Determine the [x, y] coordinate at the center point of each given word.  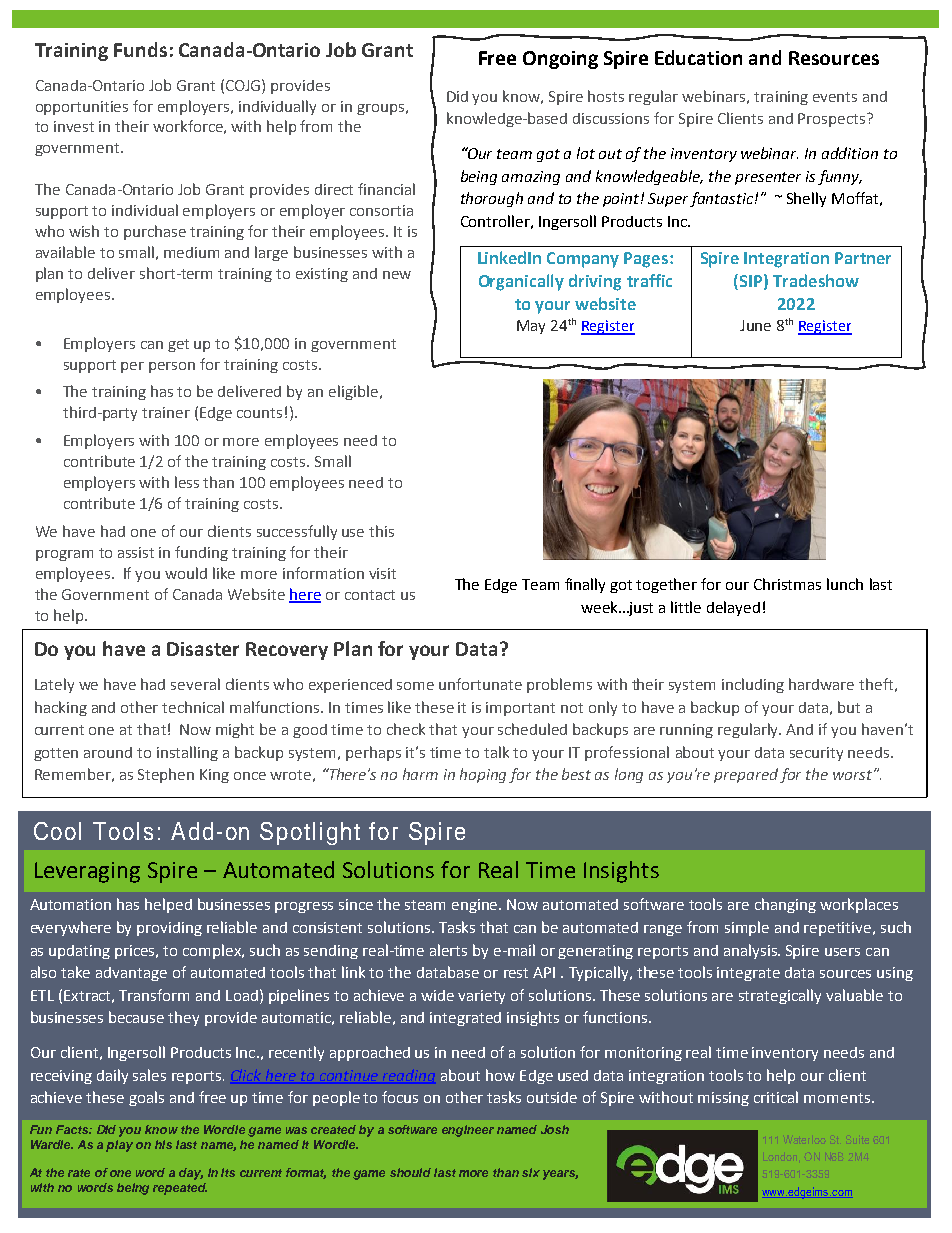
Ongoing [560, 60]
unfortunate [480, 684]
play [119, 1146]
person [172, 367]
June [755, 325]
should [410, 1172]
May [531, 327]
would [186, 573]
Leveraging [87, 872]
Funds [140, 49]
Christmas [787, 584]
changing [785, 905]
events [835, 97]
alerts [448, 950]
